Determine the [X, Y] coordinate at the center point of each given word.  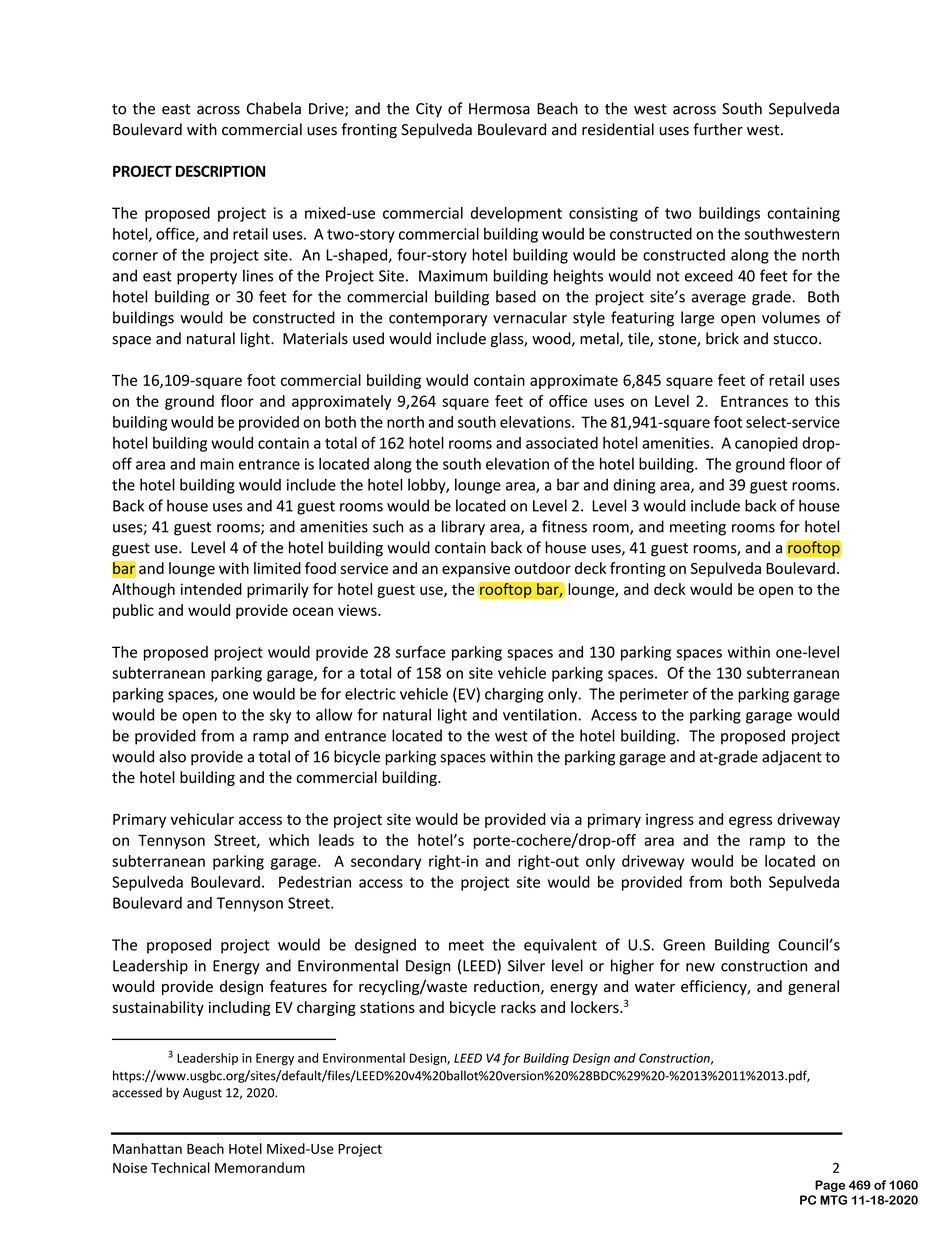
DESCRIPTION [220, 171]
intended [211, 589]
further [718, 129]
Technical [180, 1167]
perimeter [654, 695]
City [429, 110]
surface [421, 652]
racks [518, 1007]
